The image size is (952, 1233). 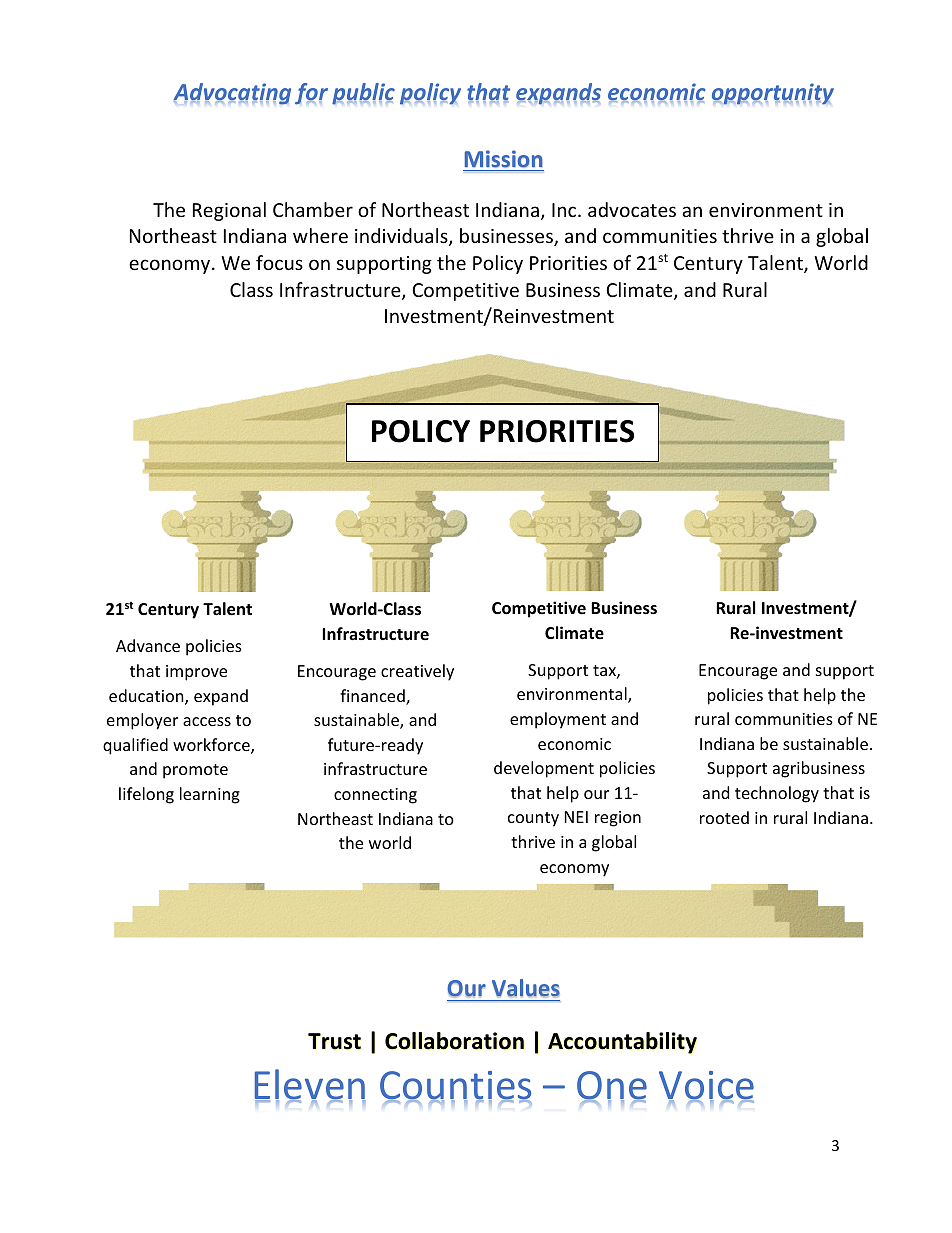 What do you see at coordinates (724, 817) in the image?
I see `rooted` at bounding box center [724, 817].
